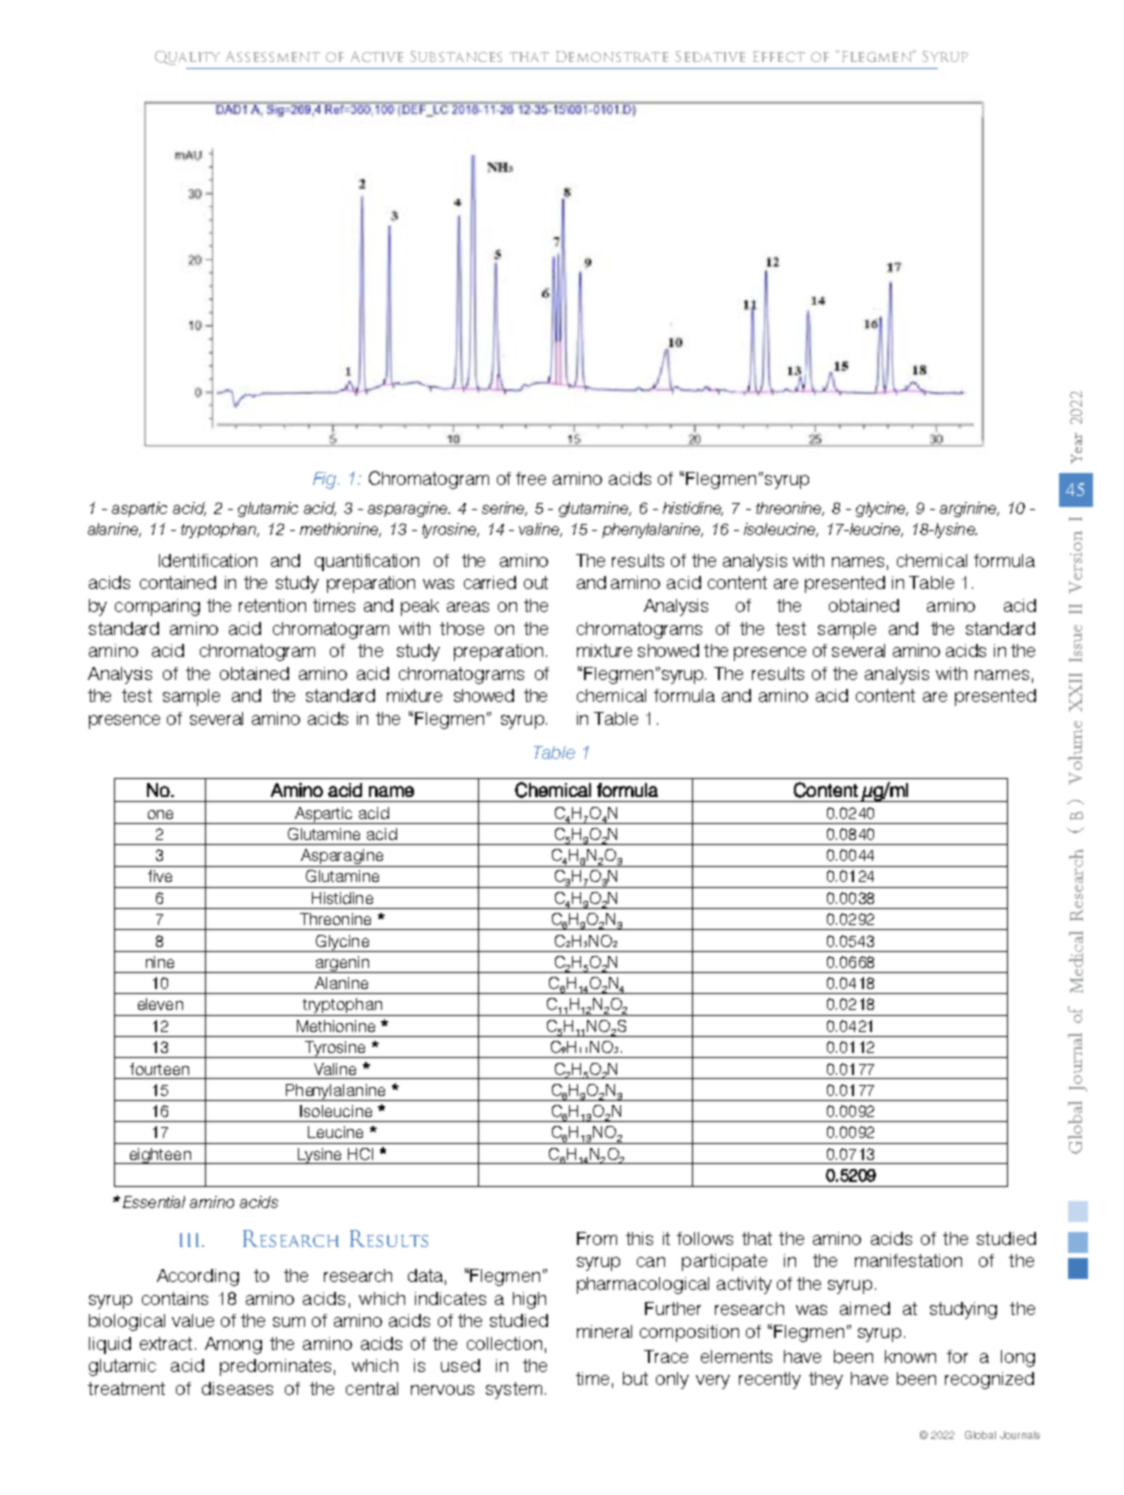 This page has width=1124, height=1495. I want to click on mineral, so click(604, 1331).
